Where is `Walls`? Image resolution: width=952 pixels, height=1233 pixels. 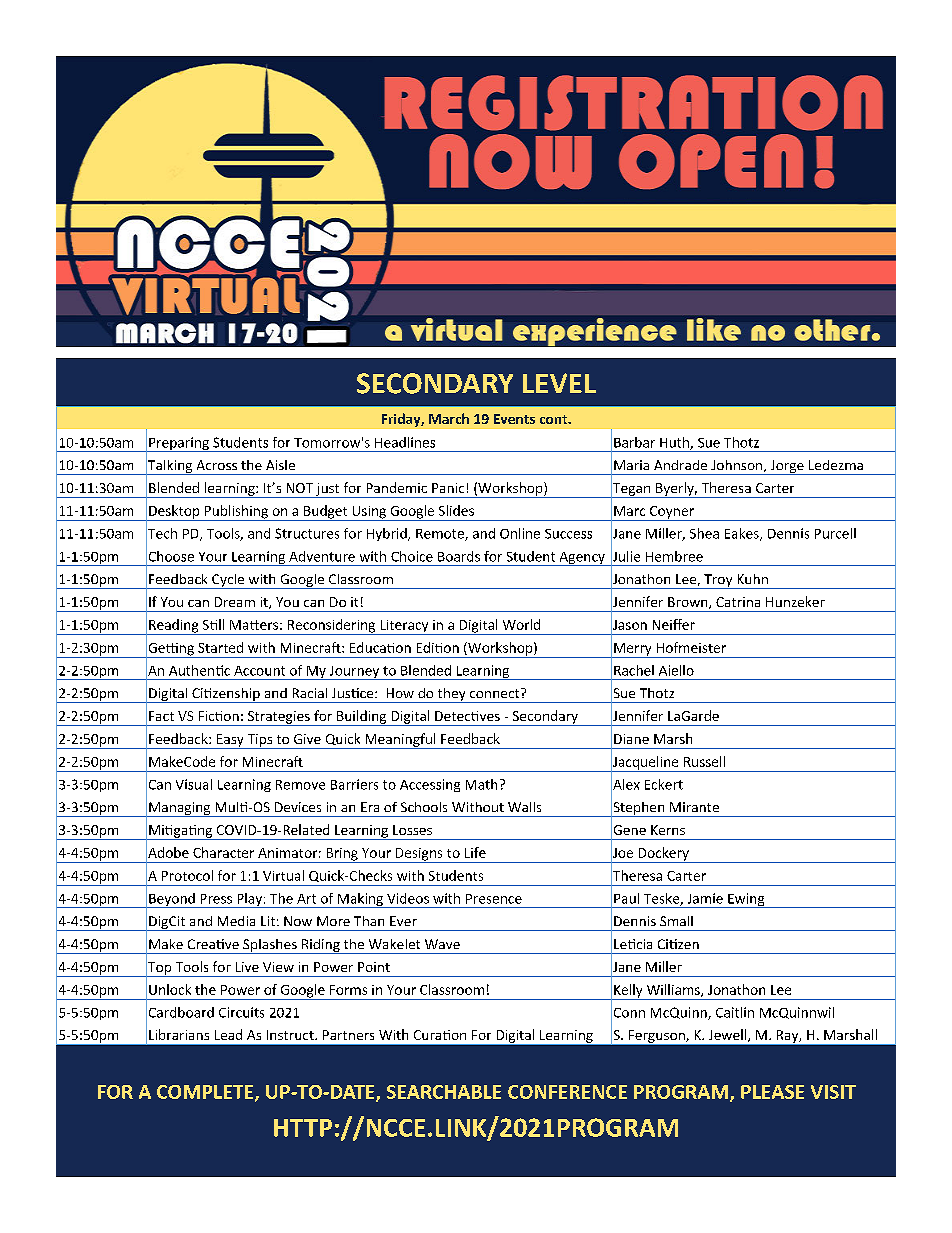 Walls is located at coordinates (524, 807).
